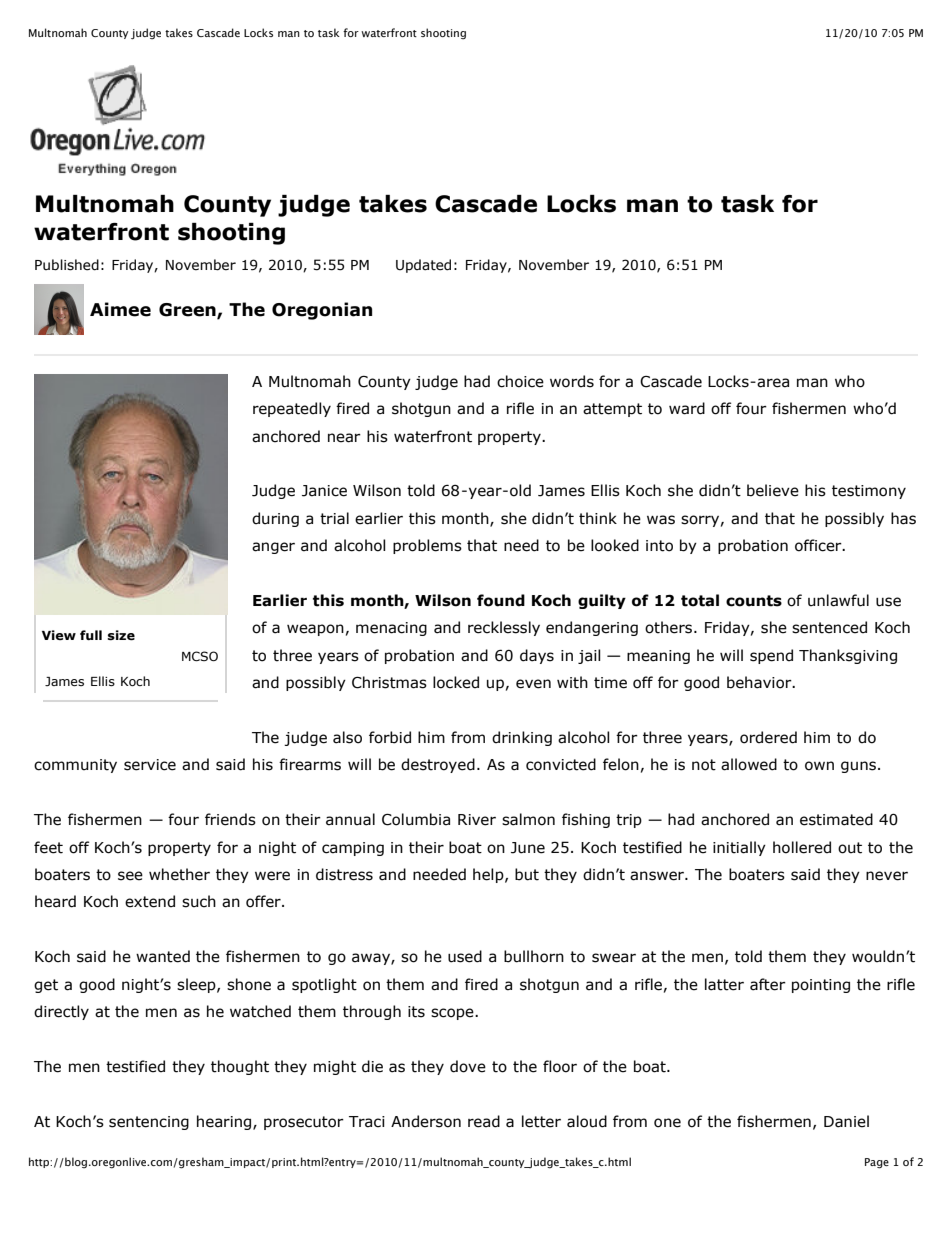  Describe the element at coordinates (484, 1121) in the page. I see `read` at that location.
